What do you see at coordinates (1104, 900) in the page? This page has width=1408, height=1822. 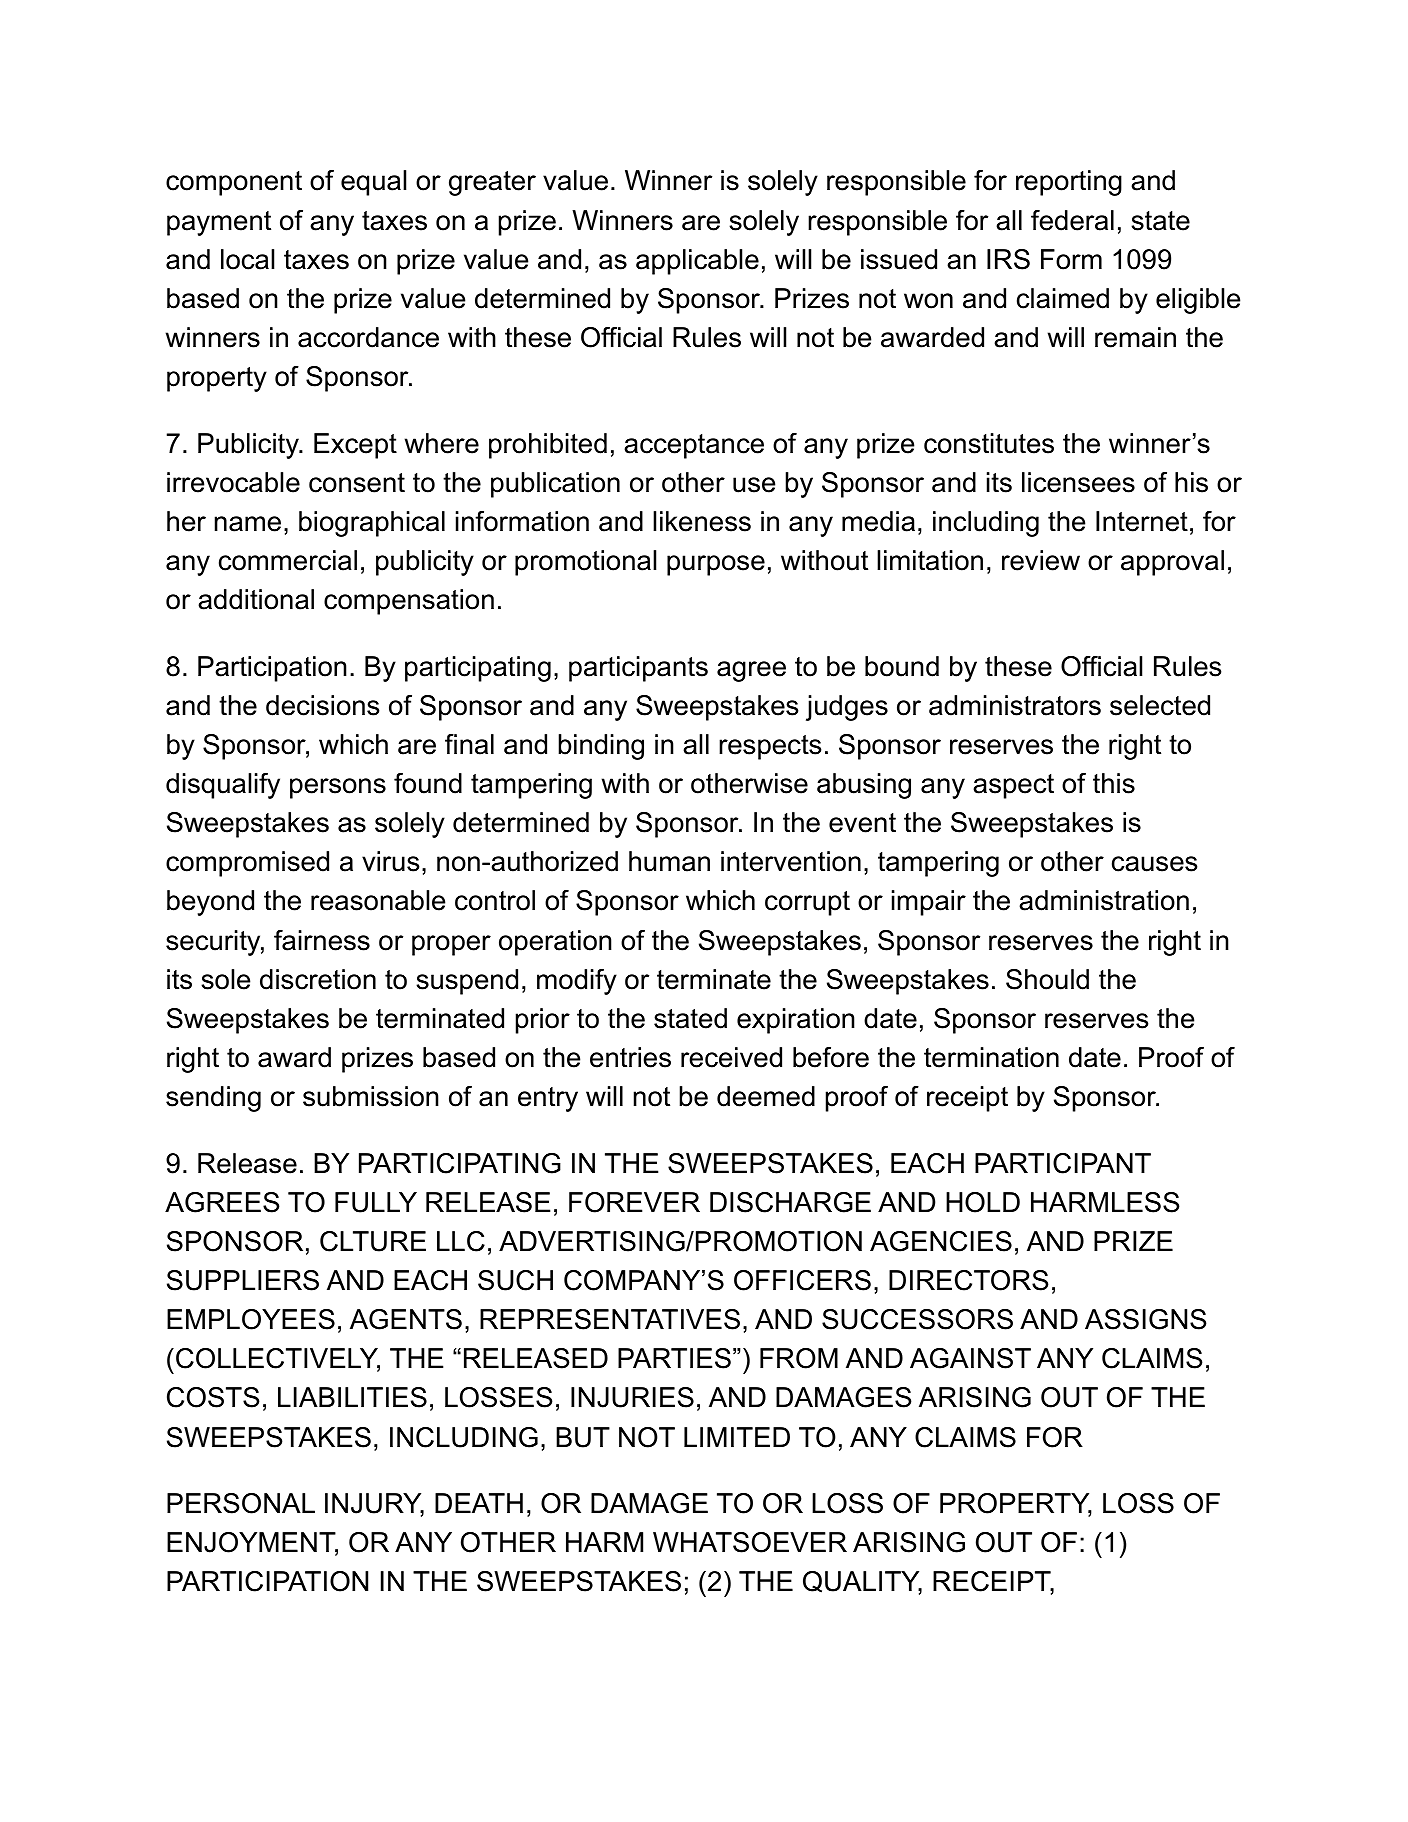 I see `administration` at bounding box center [1104, 900].
